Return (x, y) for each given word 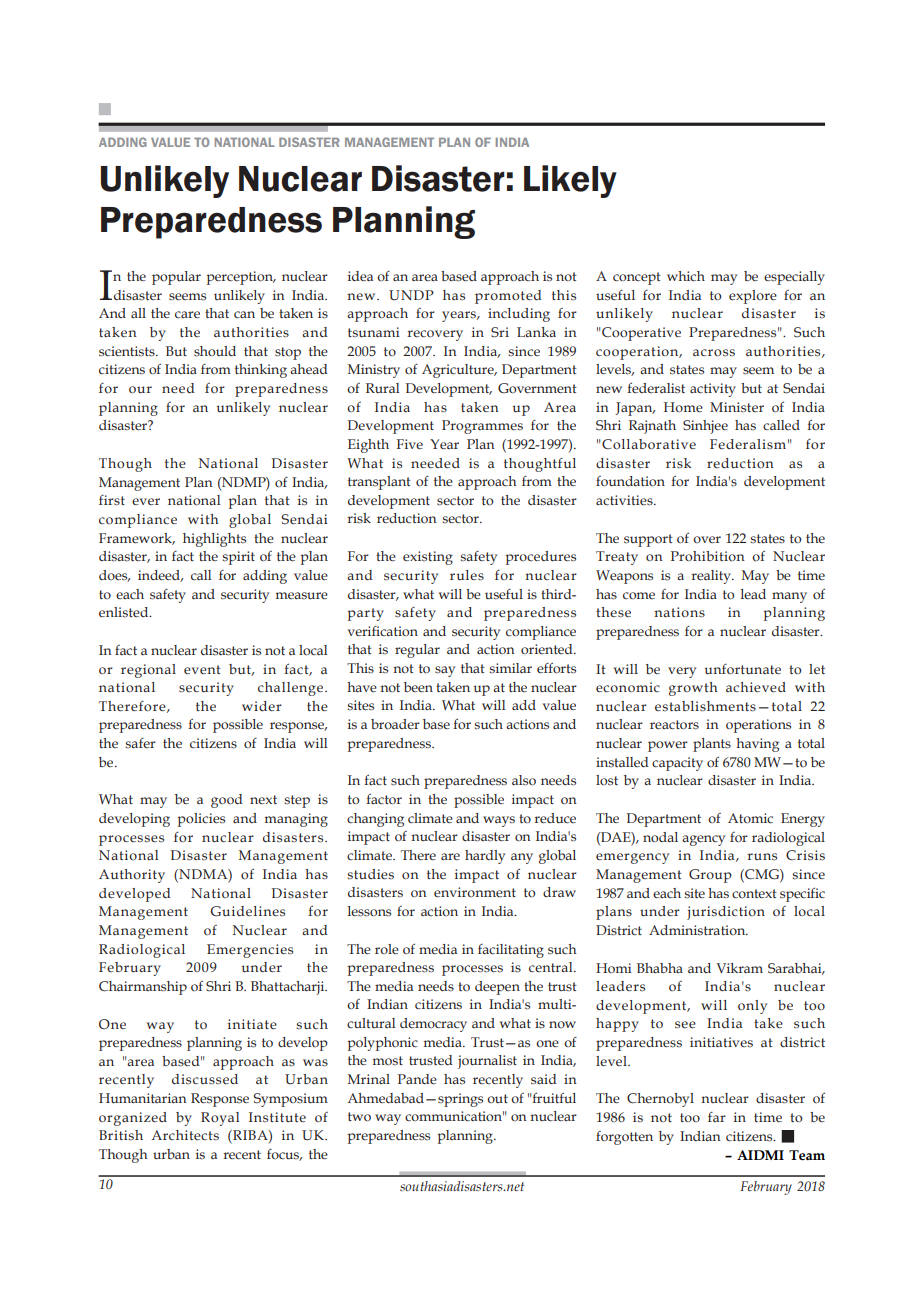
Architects (185, 1135)
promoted (508, 297)
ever (146, 501)
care (187, 314)
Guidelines (247, 911)
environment (475, 892)
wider (262, 706)
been (418, 687)
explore (753, 297)
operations (758, 726)
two (359, 1116)
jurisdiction (726, 913)
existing (428, 558)
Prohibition (708, 556)
